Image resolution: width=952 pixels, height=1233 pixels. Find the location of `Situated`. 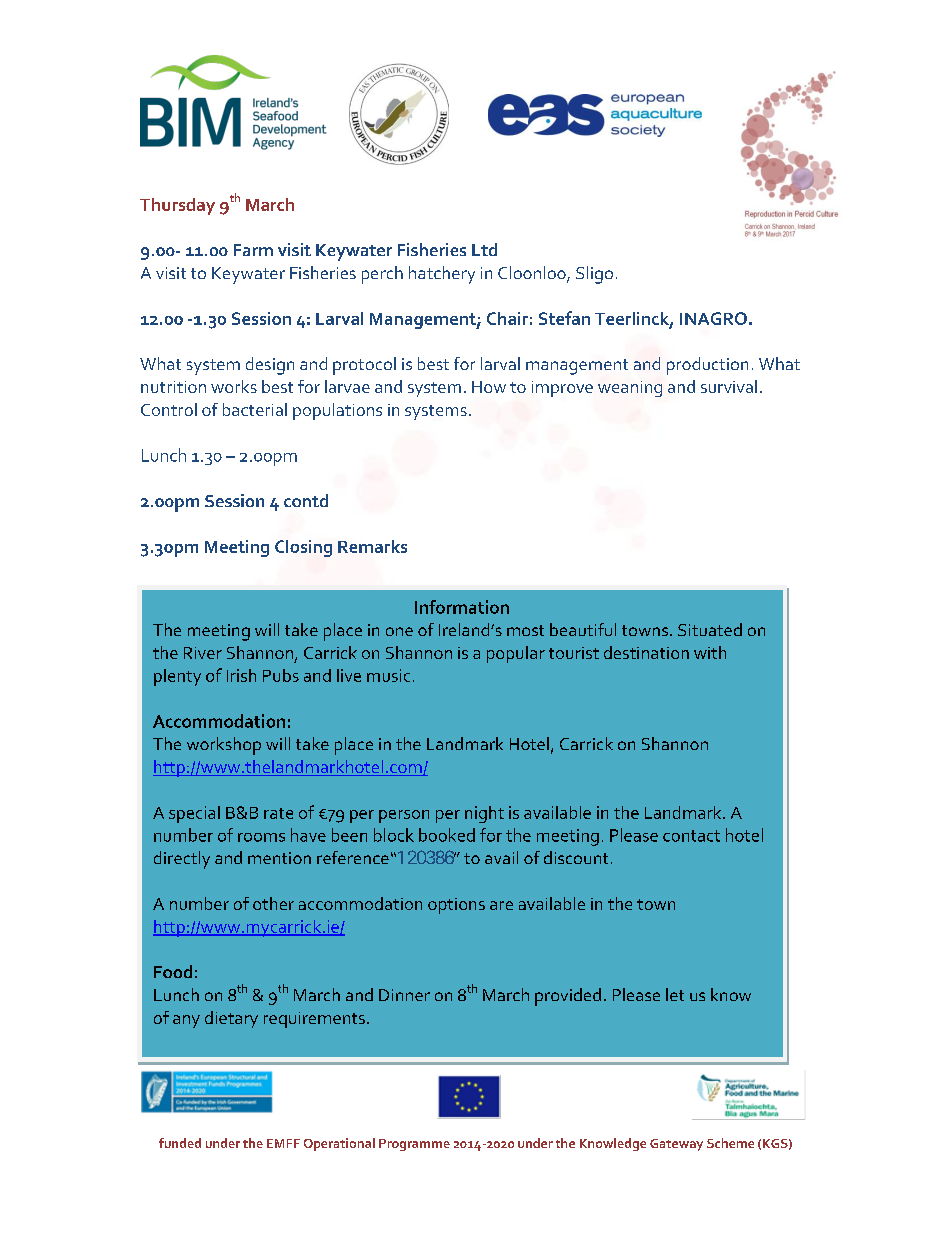

Situated is located at coordinates (710, 629).
